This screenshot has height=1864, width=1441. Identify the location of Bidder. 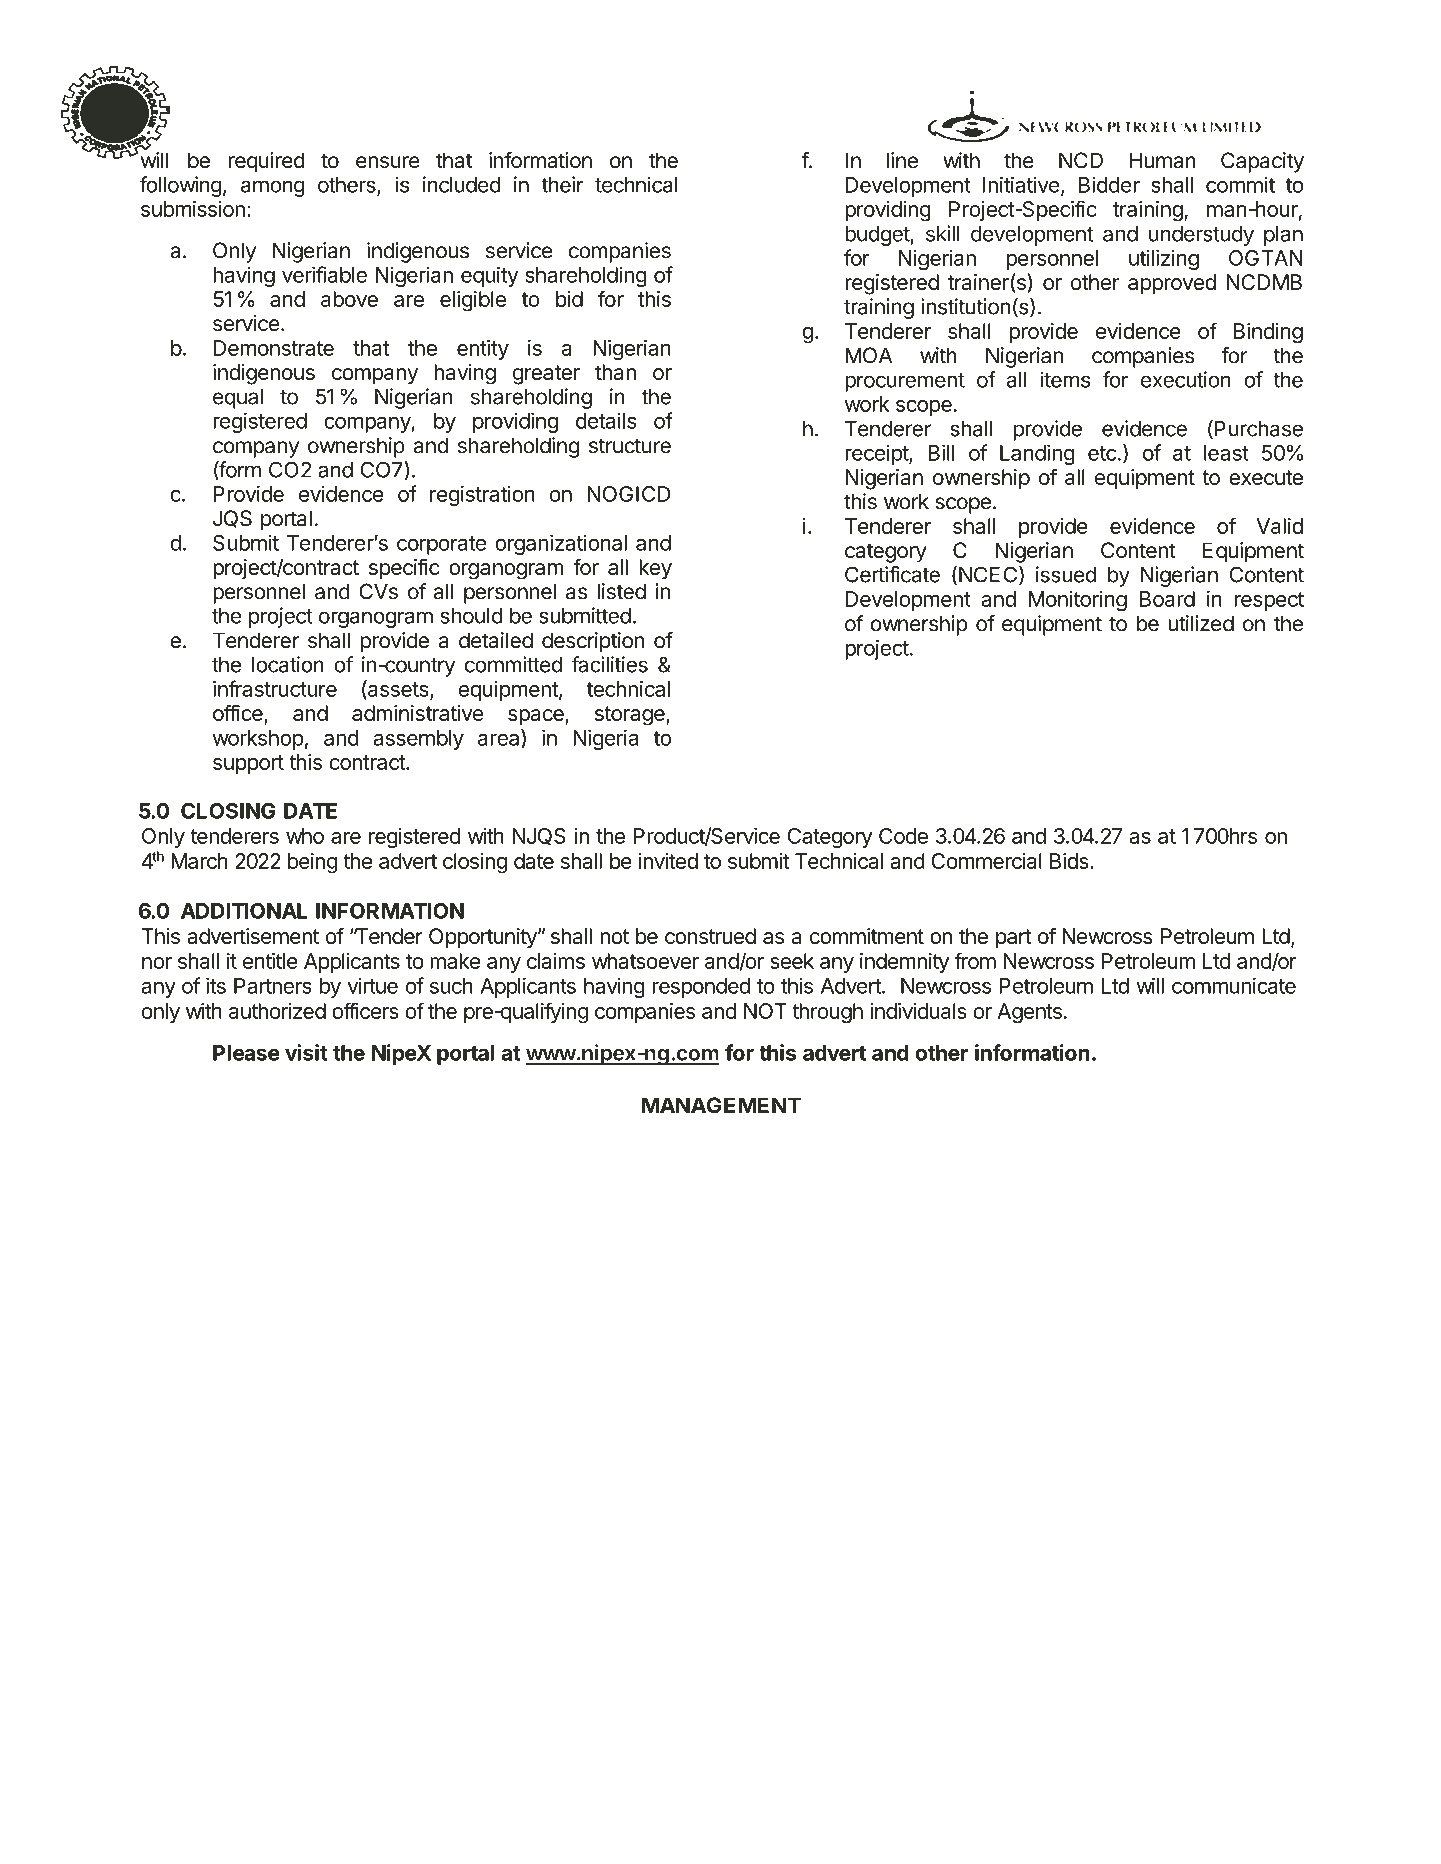
(1109, 184).
